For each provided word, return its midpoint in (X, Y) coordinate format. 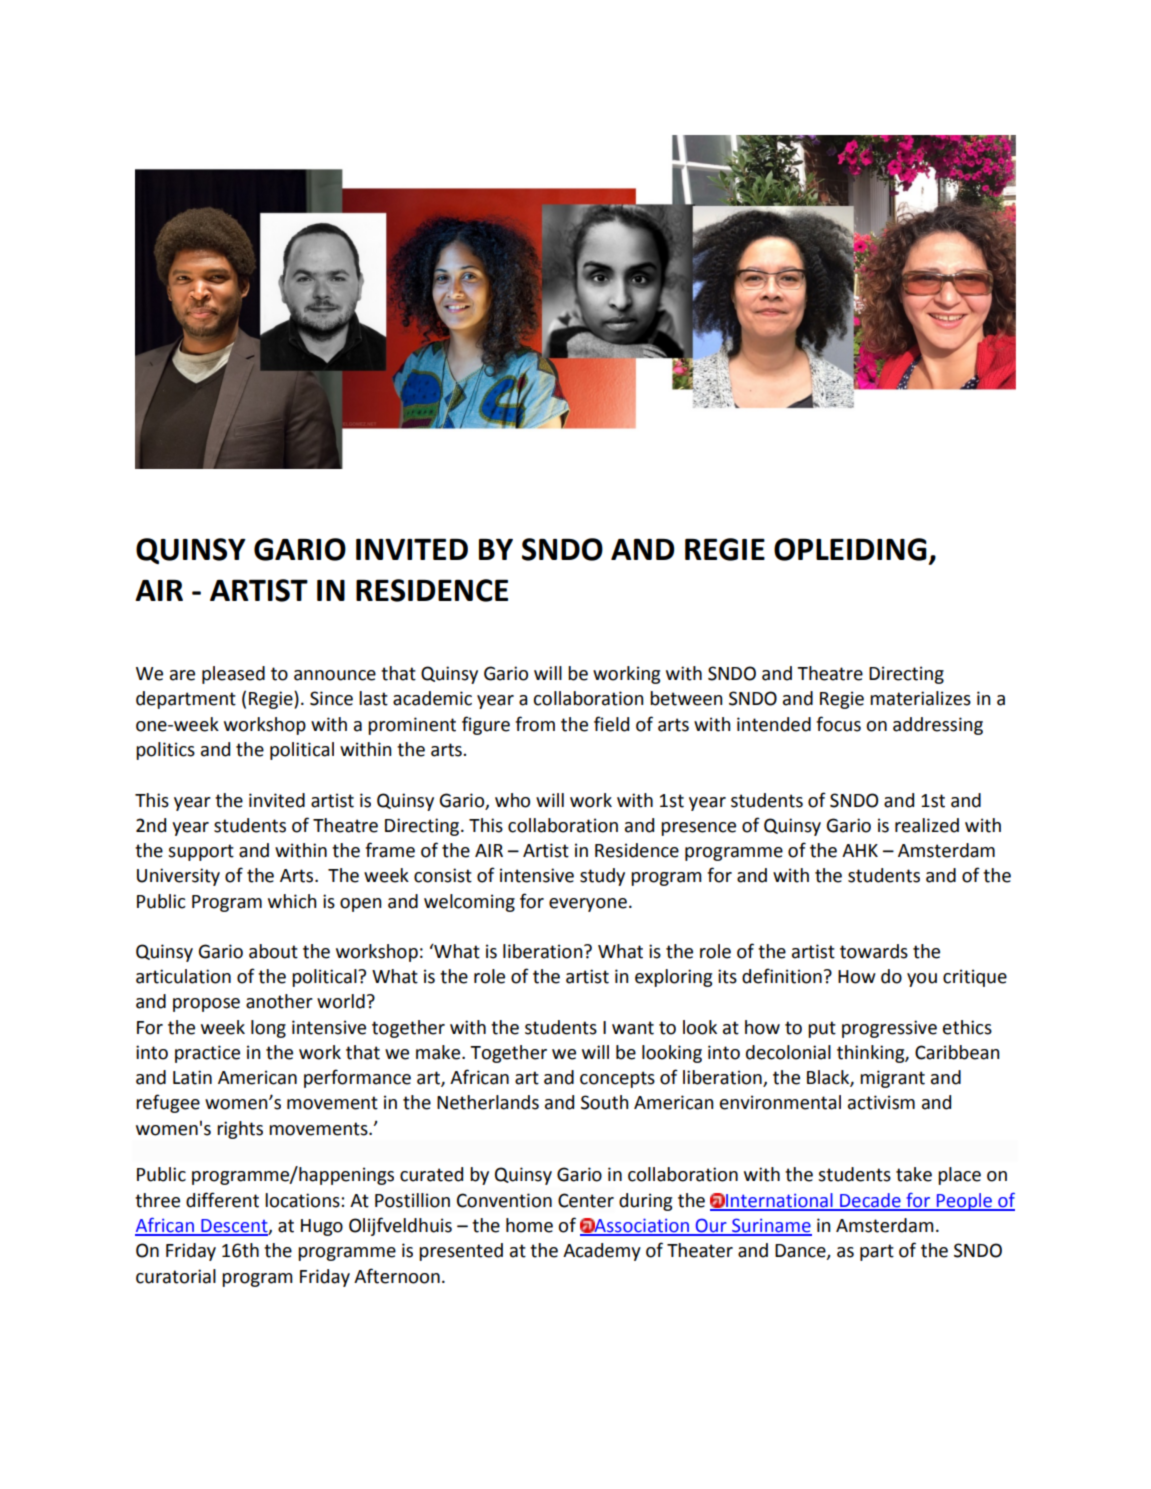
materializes (920, 698)
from (535, 724)
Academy (602, 1252)
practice (207, 1054)
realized (927, 825)
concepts (617, 1079)
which (292, 901)
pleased (233, 675)
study (602, 877)
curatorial (176, 1276)
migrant (892, 1079)
